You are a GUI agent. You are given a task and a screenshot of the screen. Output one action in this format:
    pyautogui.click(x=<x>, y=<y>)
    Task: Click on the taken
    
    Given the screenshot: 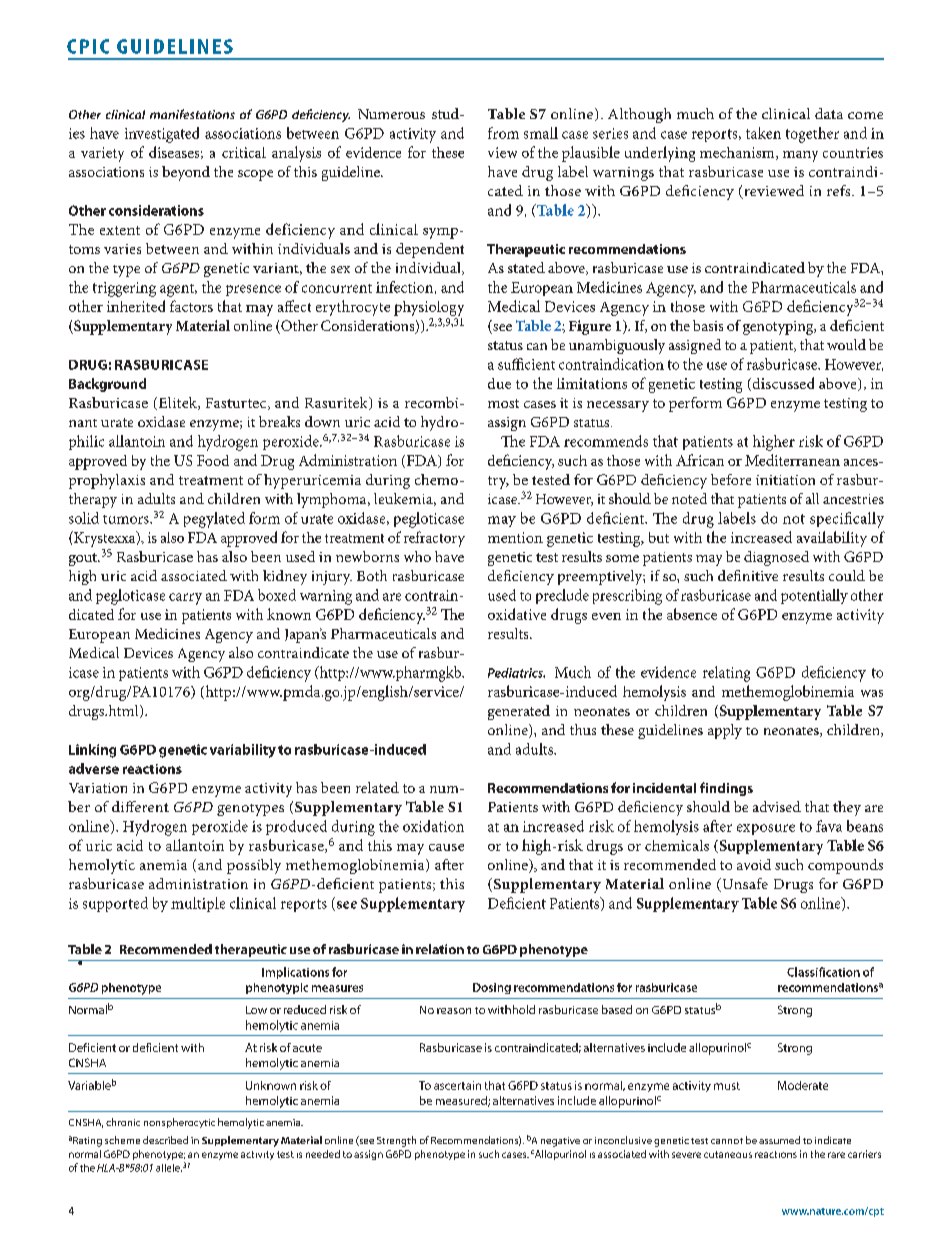 What is the action you would take?
    pyautogui.click(x=763, y=133)
